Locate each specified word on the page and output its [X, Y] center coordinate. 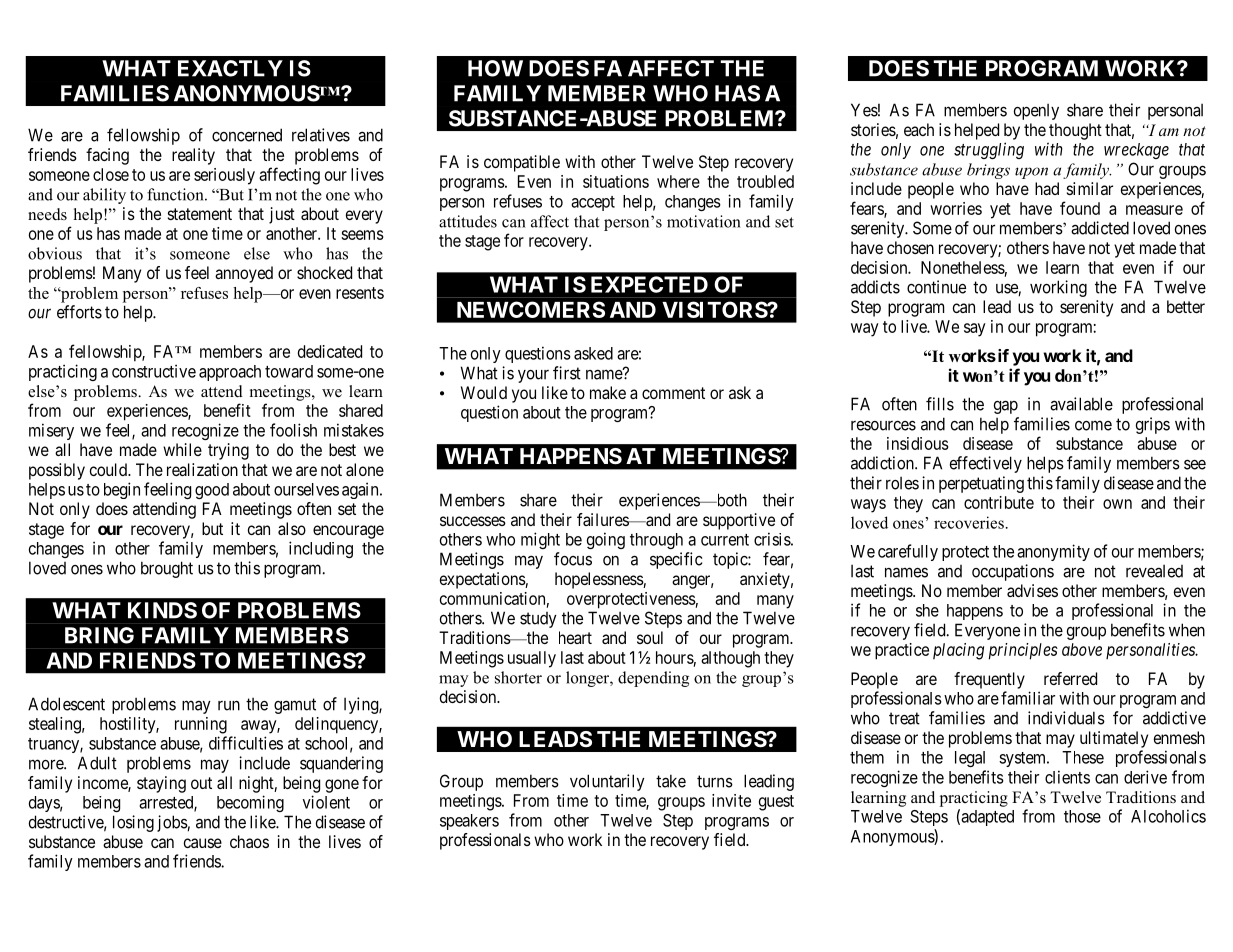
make [608, 392]
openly [1036, 112]
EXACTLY [230, 68]
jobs [172, 823]
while [182, 449]
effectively [986, 464]
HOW [495, 68]
